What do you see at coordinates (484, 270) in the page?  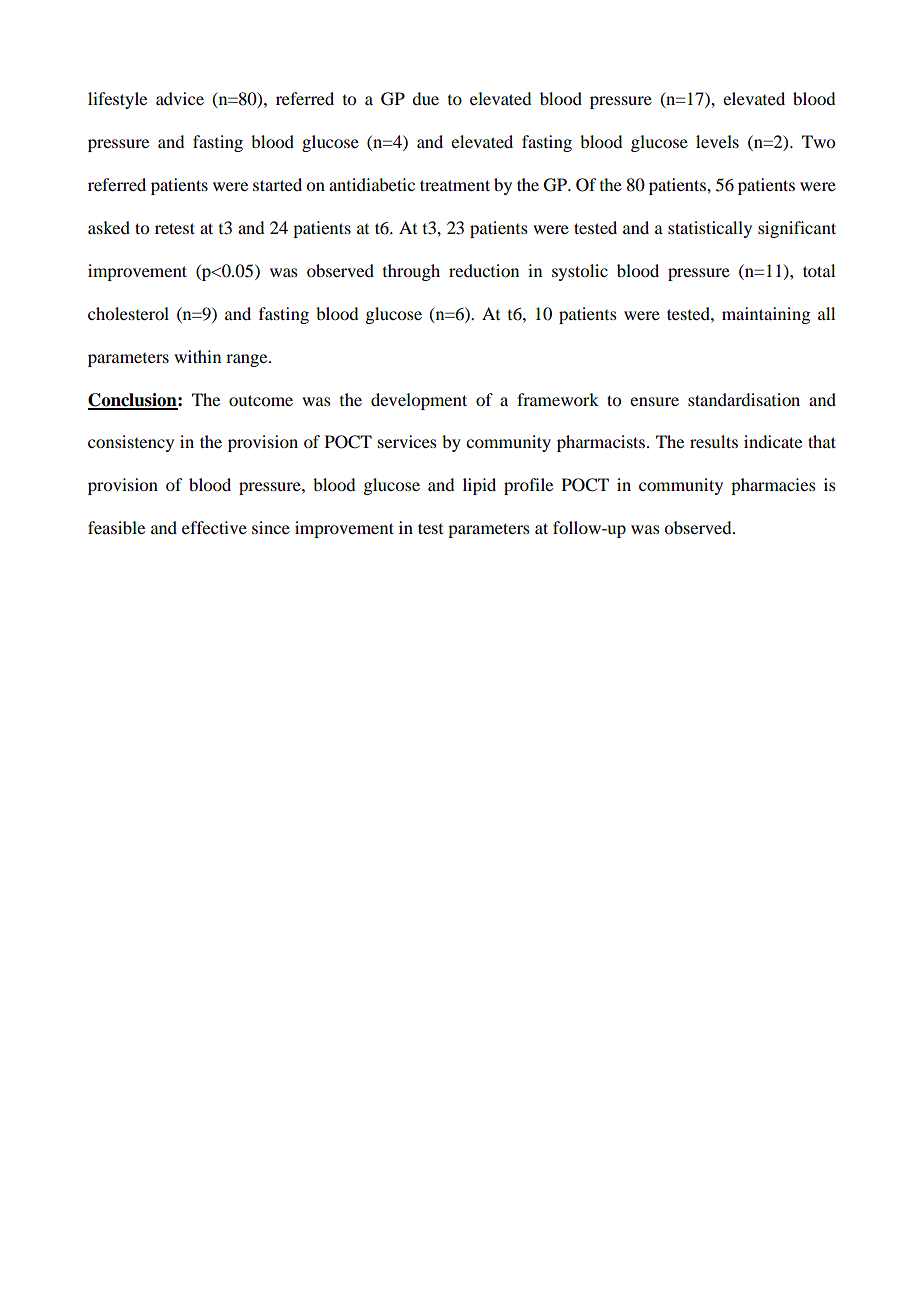 I see `reduction` at bounding box center [484, 270].
